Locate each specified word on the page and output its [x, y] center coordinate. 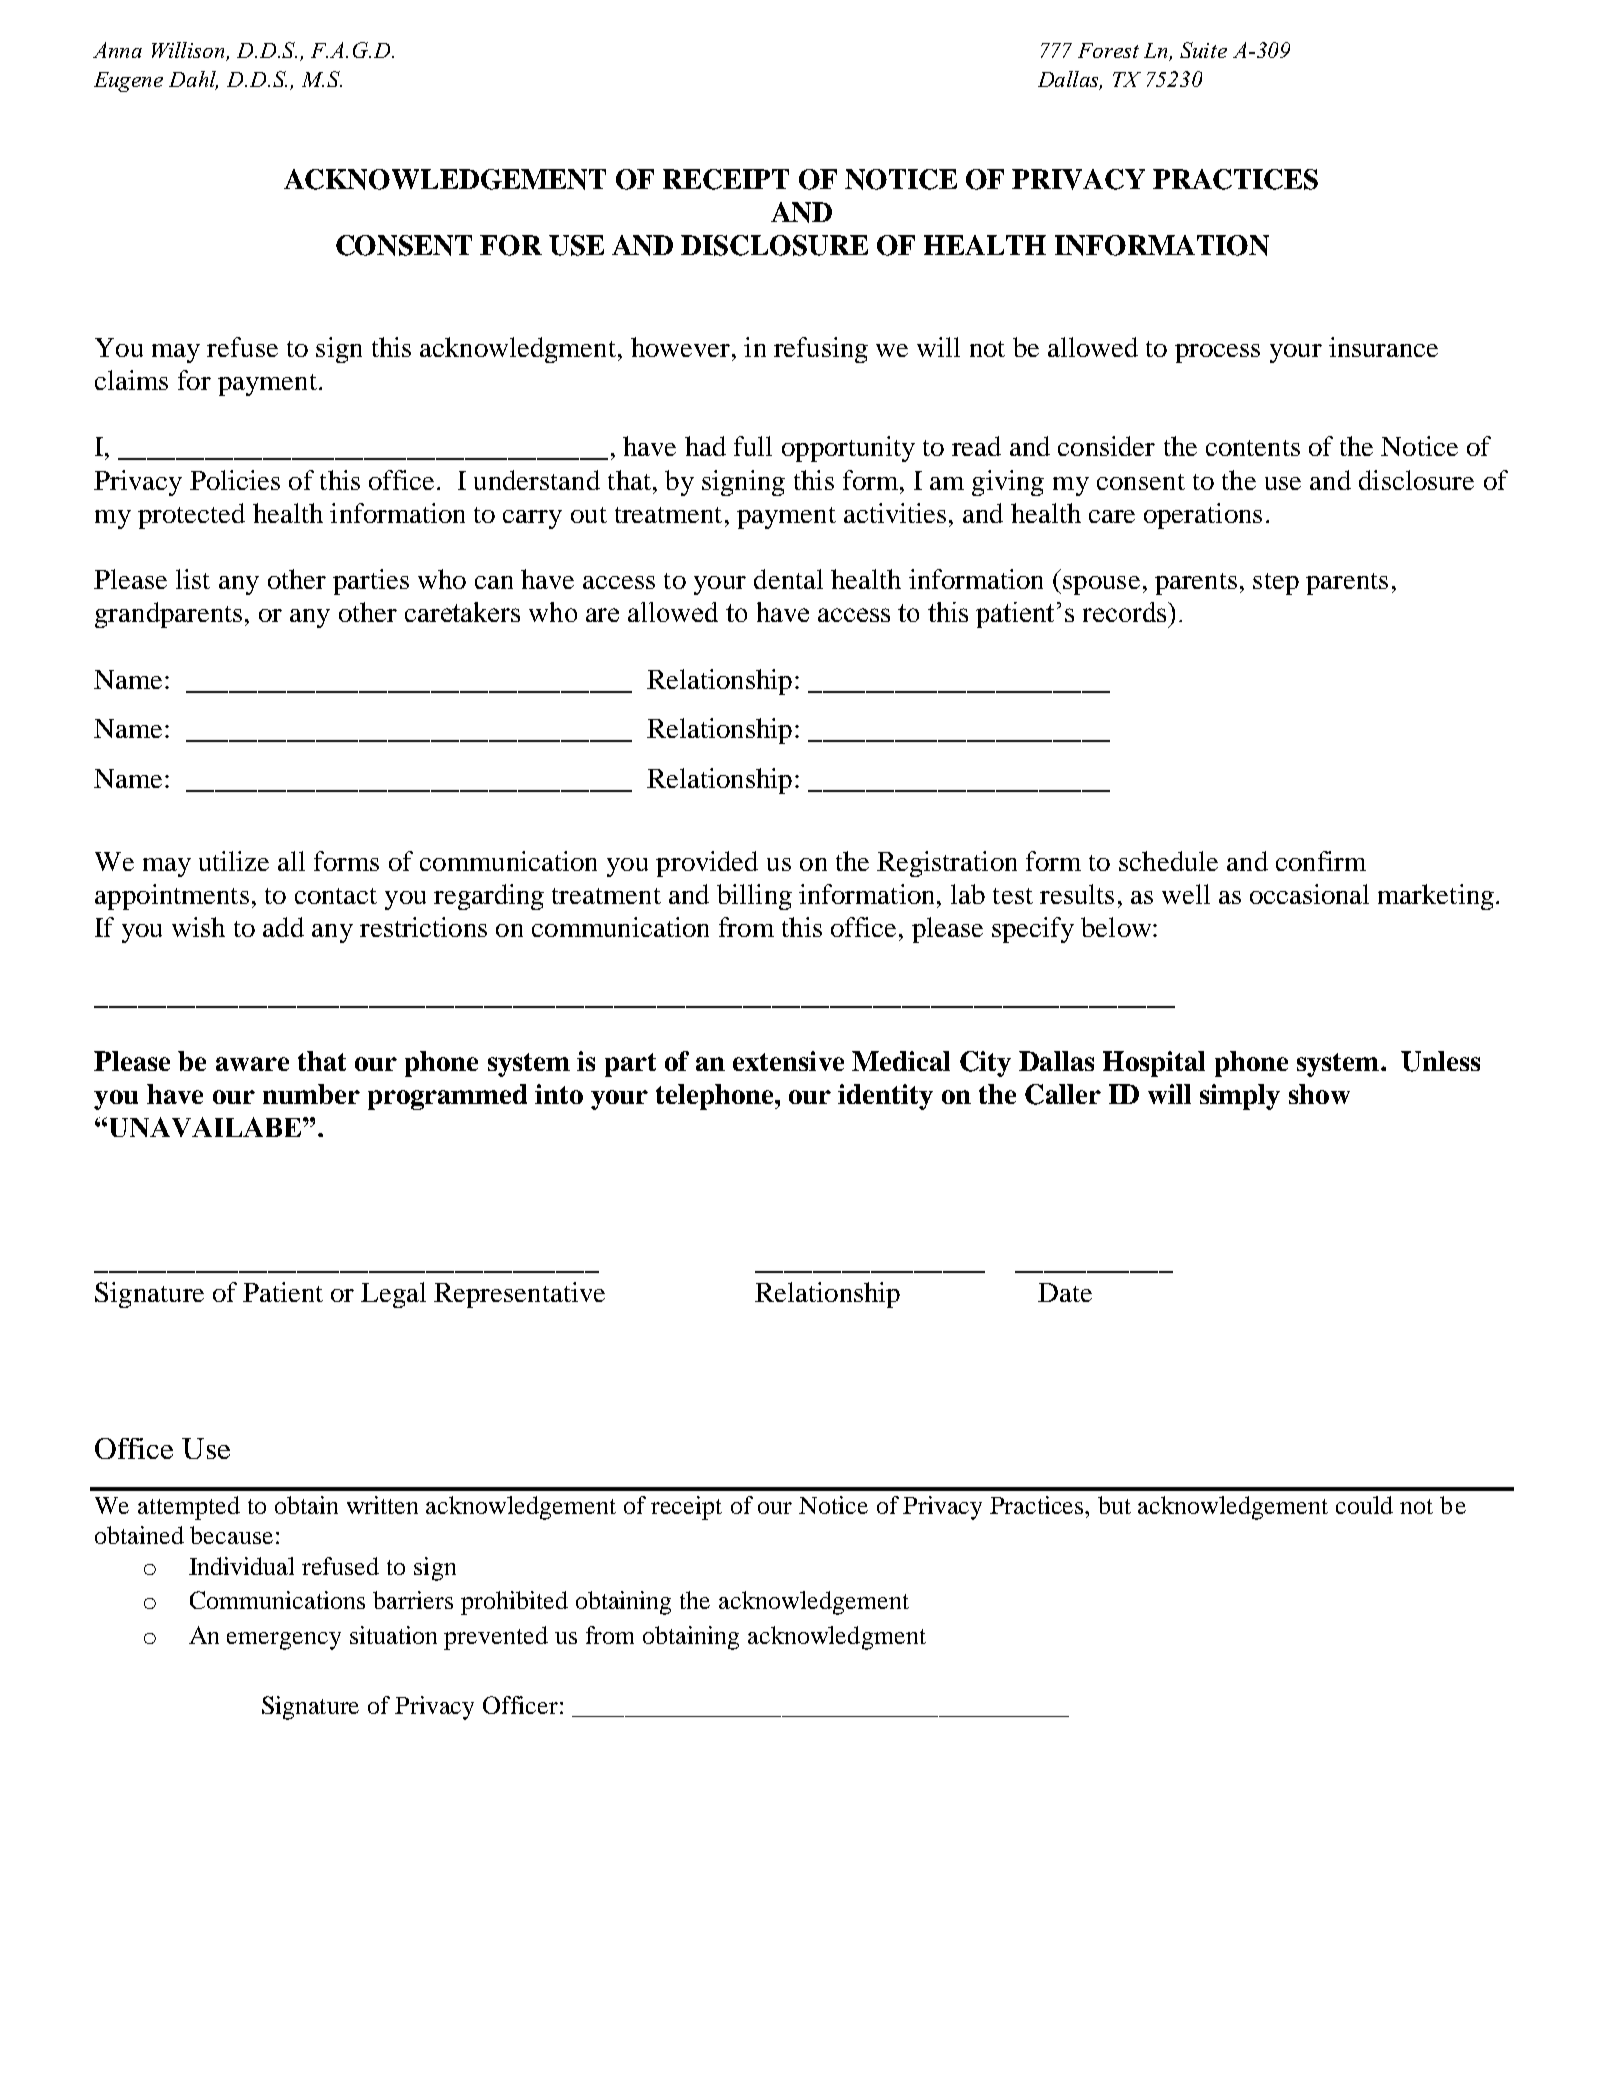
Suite [1203, 50]
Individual [241, 1566]
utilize [234, 861]
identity [885, 1097]
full [753, 446]
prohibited [514, 1603]
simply [1240, 1097]
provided [707, 864]
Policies [235, 480]
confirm [1321, 861]
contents [1253, 448]
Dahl [193, 80]
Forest [1108, 50]
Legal [393, 1295]
